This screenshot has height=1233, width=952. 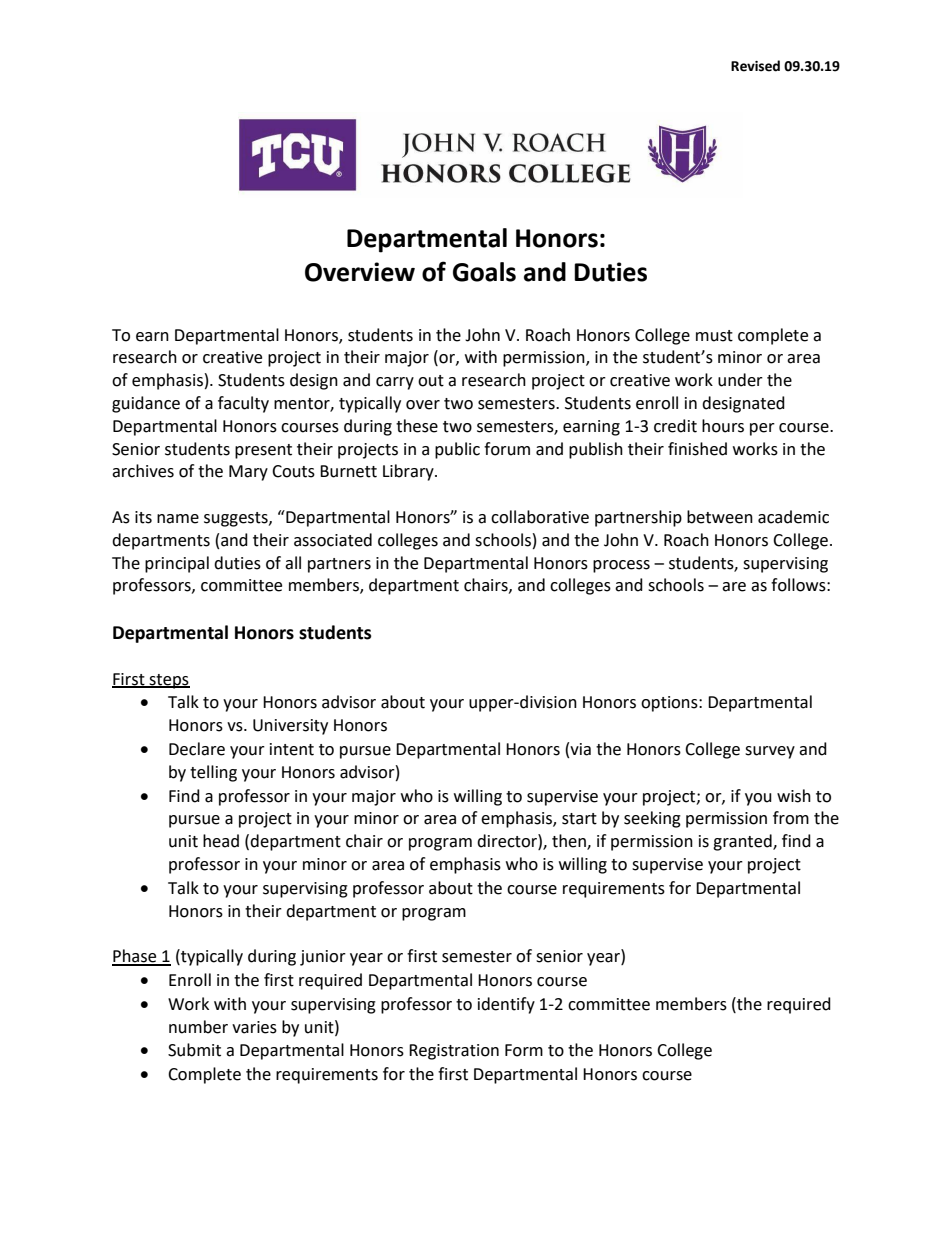 What do you see at coordinates (714, 336) in the screenshot?
I see `must` at bounding box center [714, 336].
